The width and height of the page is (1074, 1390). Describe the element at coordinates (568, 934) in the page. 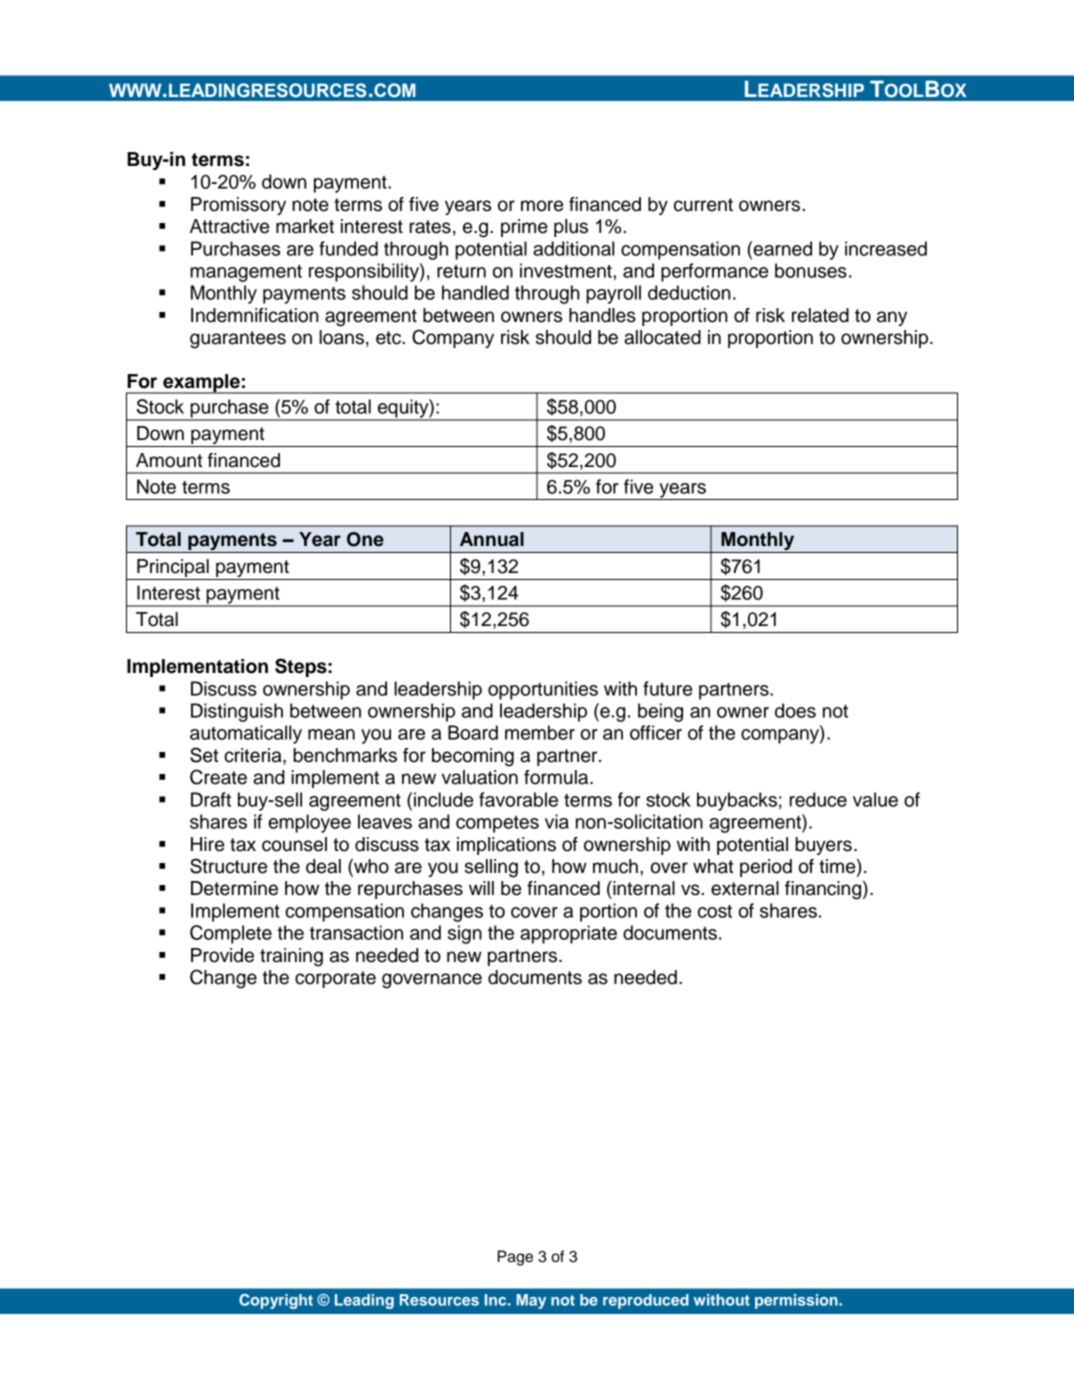

I see `appropriate` at that location.
